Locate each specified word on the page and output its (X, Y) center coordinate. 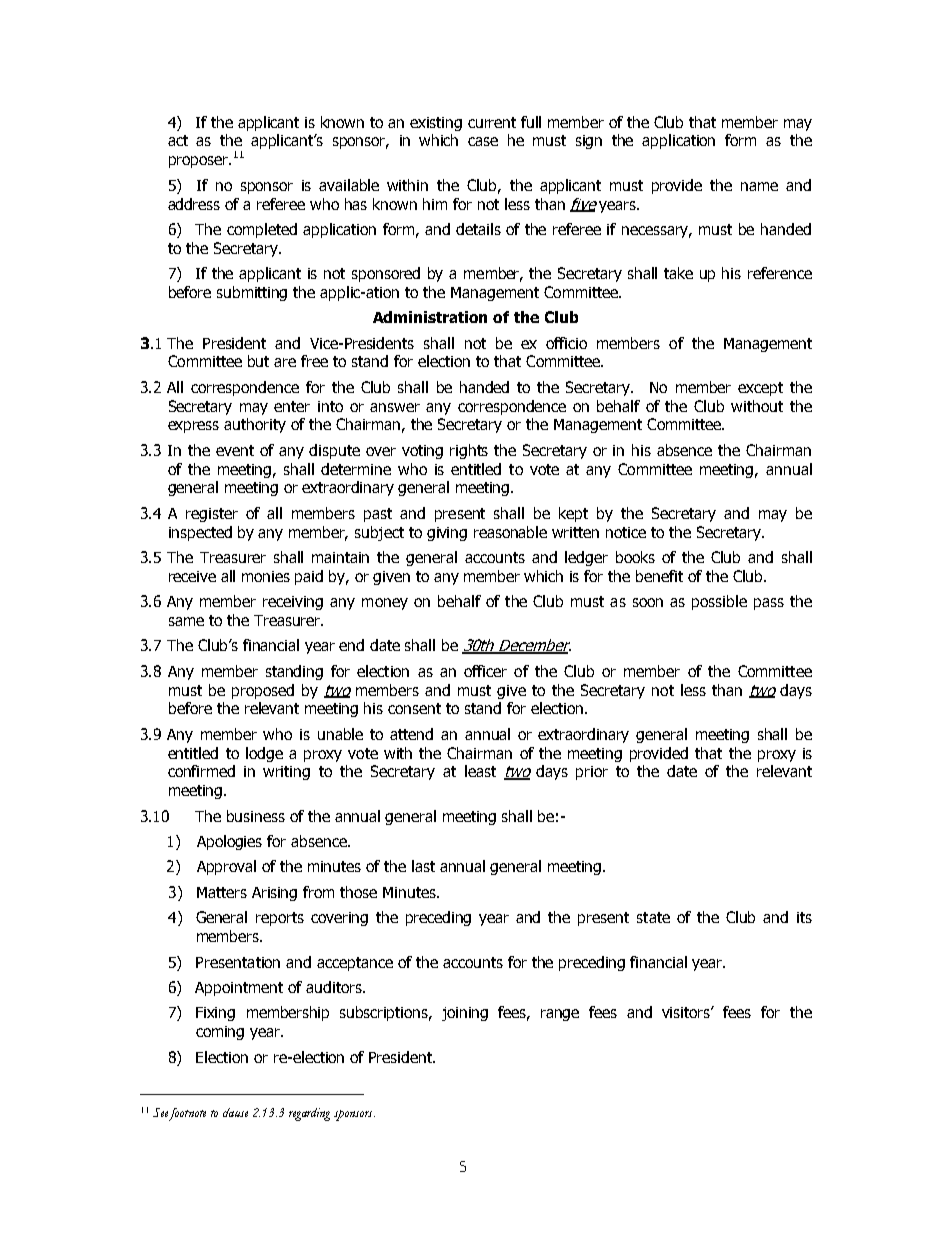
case (483, 141)
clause (235, 1112)
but (258, 361)
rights (469, 451)
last (423, 866)
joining (465, 1014)
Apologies (229, 842)
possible (719, 602)
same (186, 621)
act (178, 140)
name (759, 186)
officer (485, 671)
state (653, 917)
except (760, 389)
